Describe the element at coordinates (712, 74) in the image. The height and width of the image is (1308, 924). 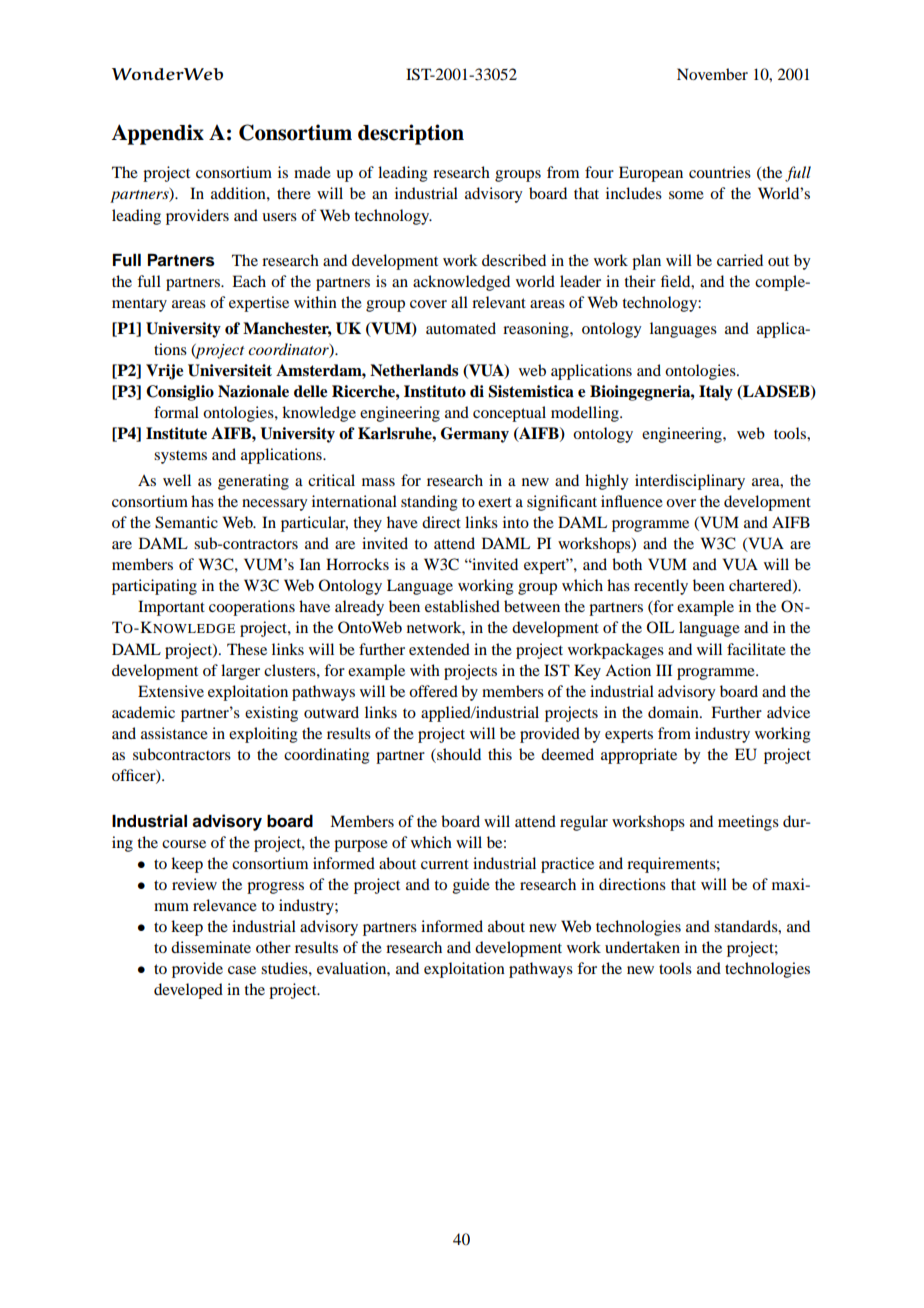
I see `November` at that location.
